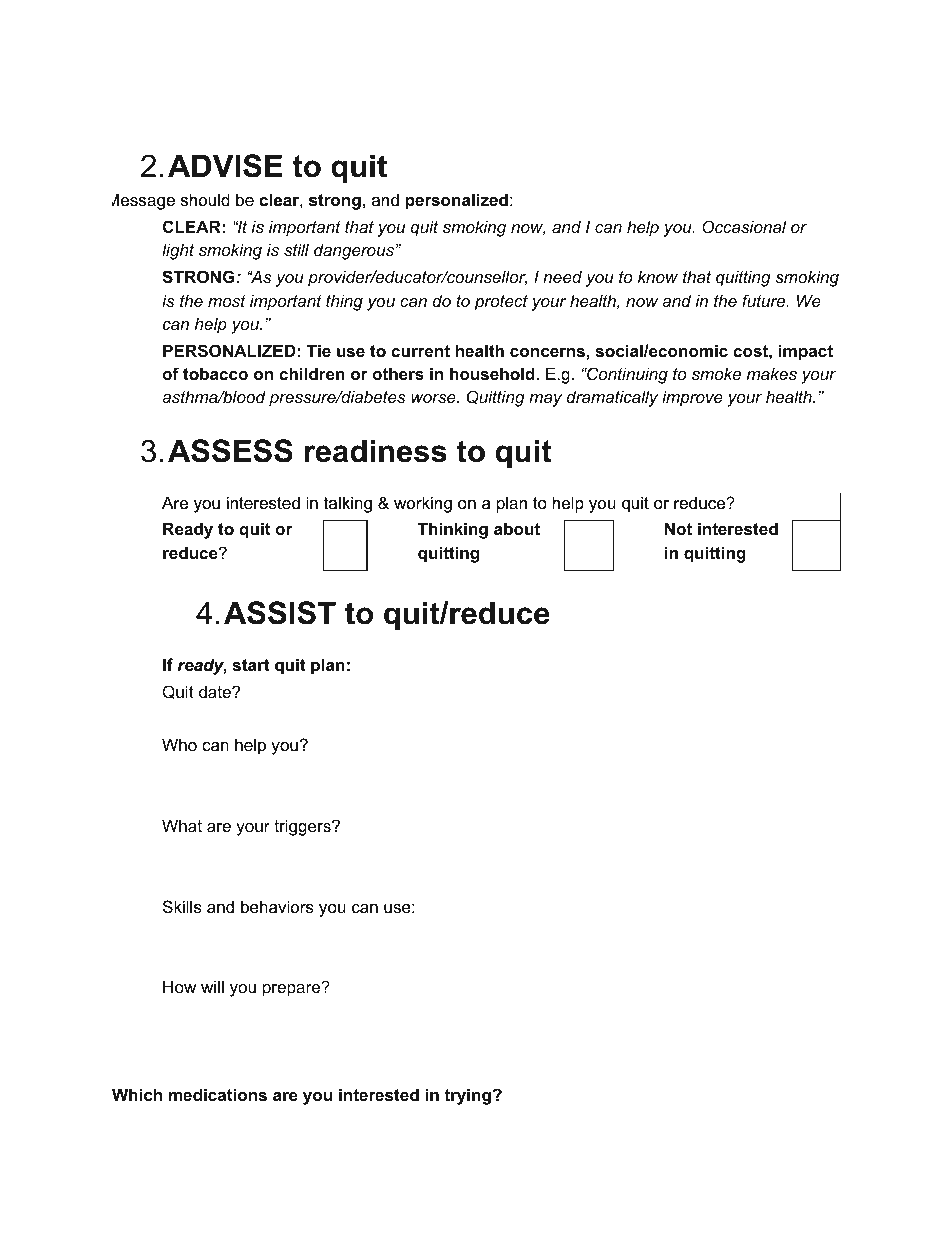 The height and width of the image is (1233, 952). I want to click on What, so click(182, 825).
